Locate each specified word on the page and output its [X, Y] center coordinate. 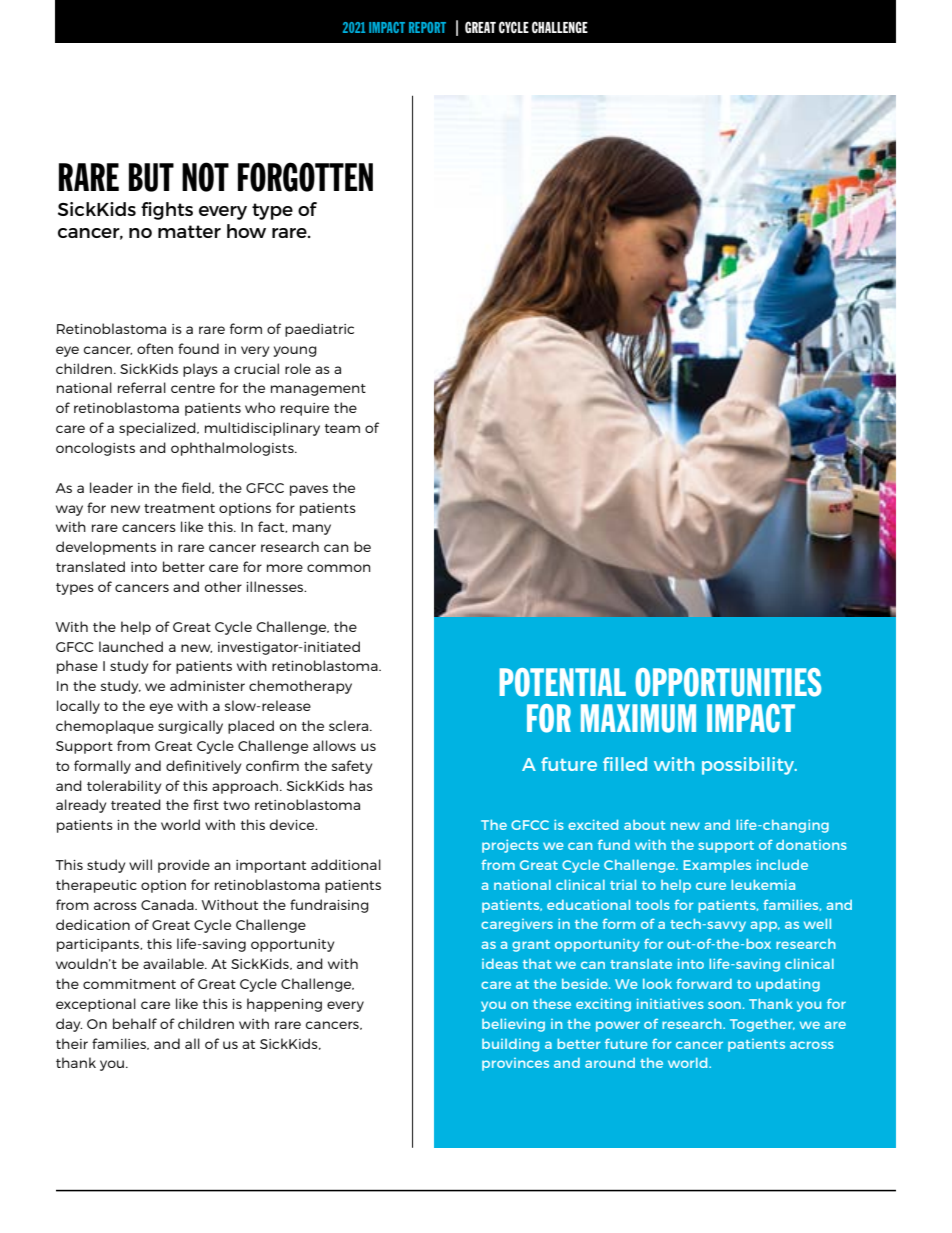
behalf [135, 1023]
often [155, 348]
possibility [749, 766]
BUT [151, 177]
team [342, 428]
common [339, 568]
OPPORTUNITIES [728, 682]
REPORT [427, 27]
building [510, 1045]
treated [136, 804]
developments [106, 548]
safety [352, 767]
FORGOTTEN [305, 177]
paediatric [319, 330]
